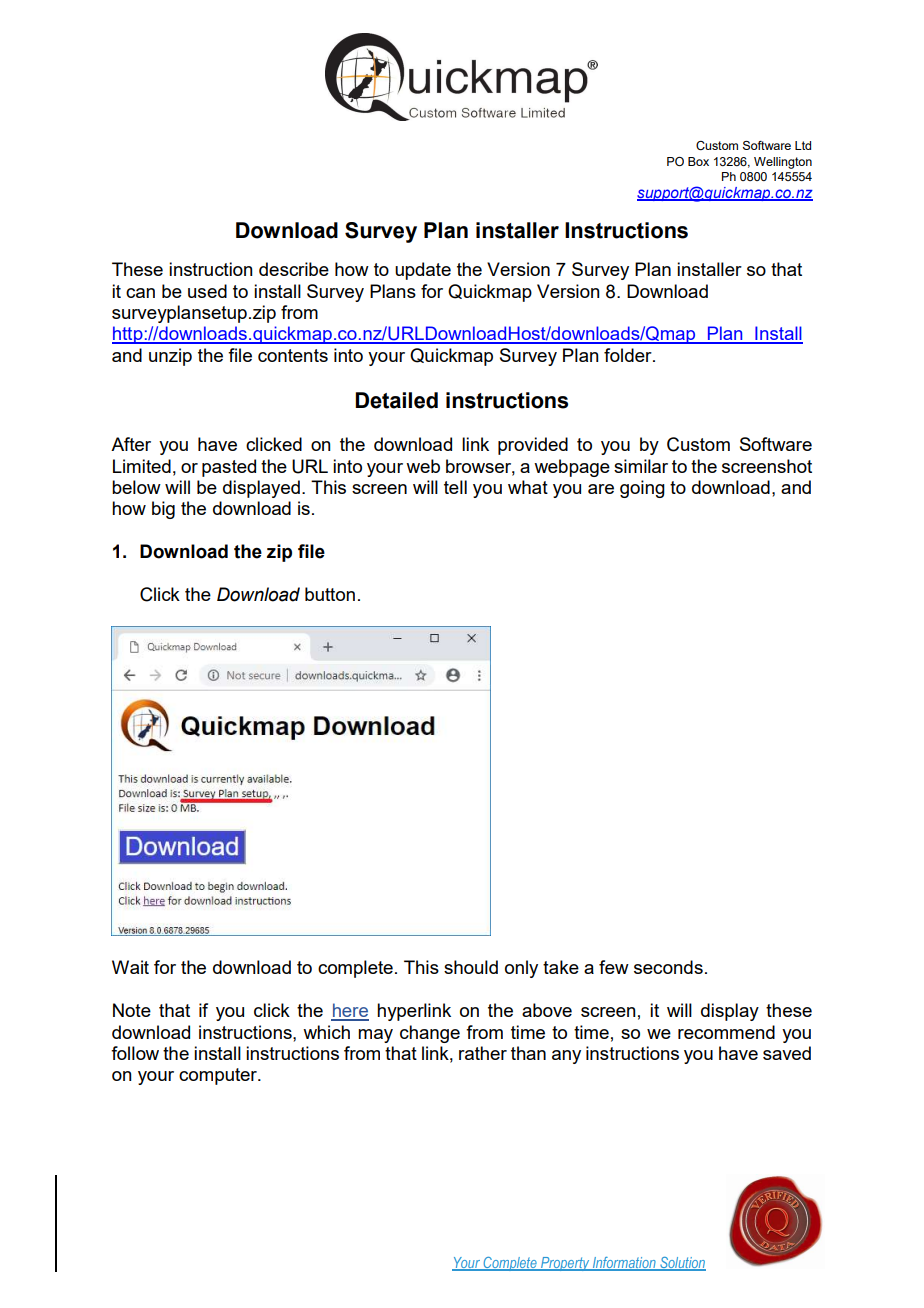  Describe the element at coordinates (130, 967) in the screenshot. I see `Wait` at that location.
